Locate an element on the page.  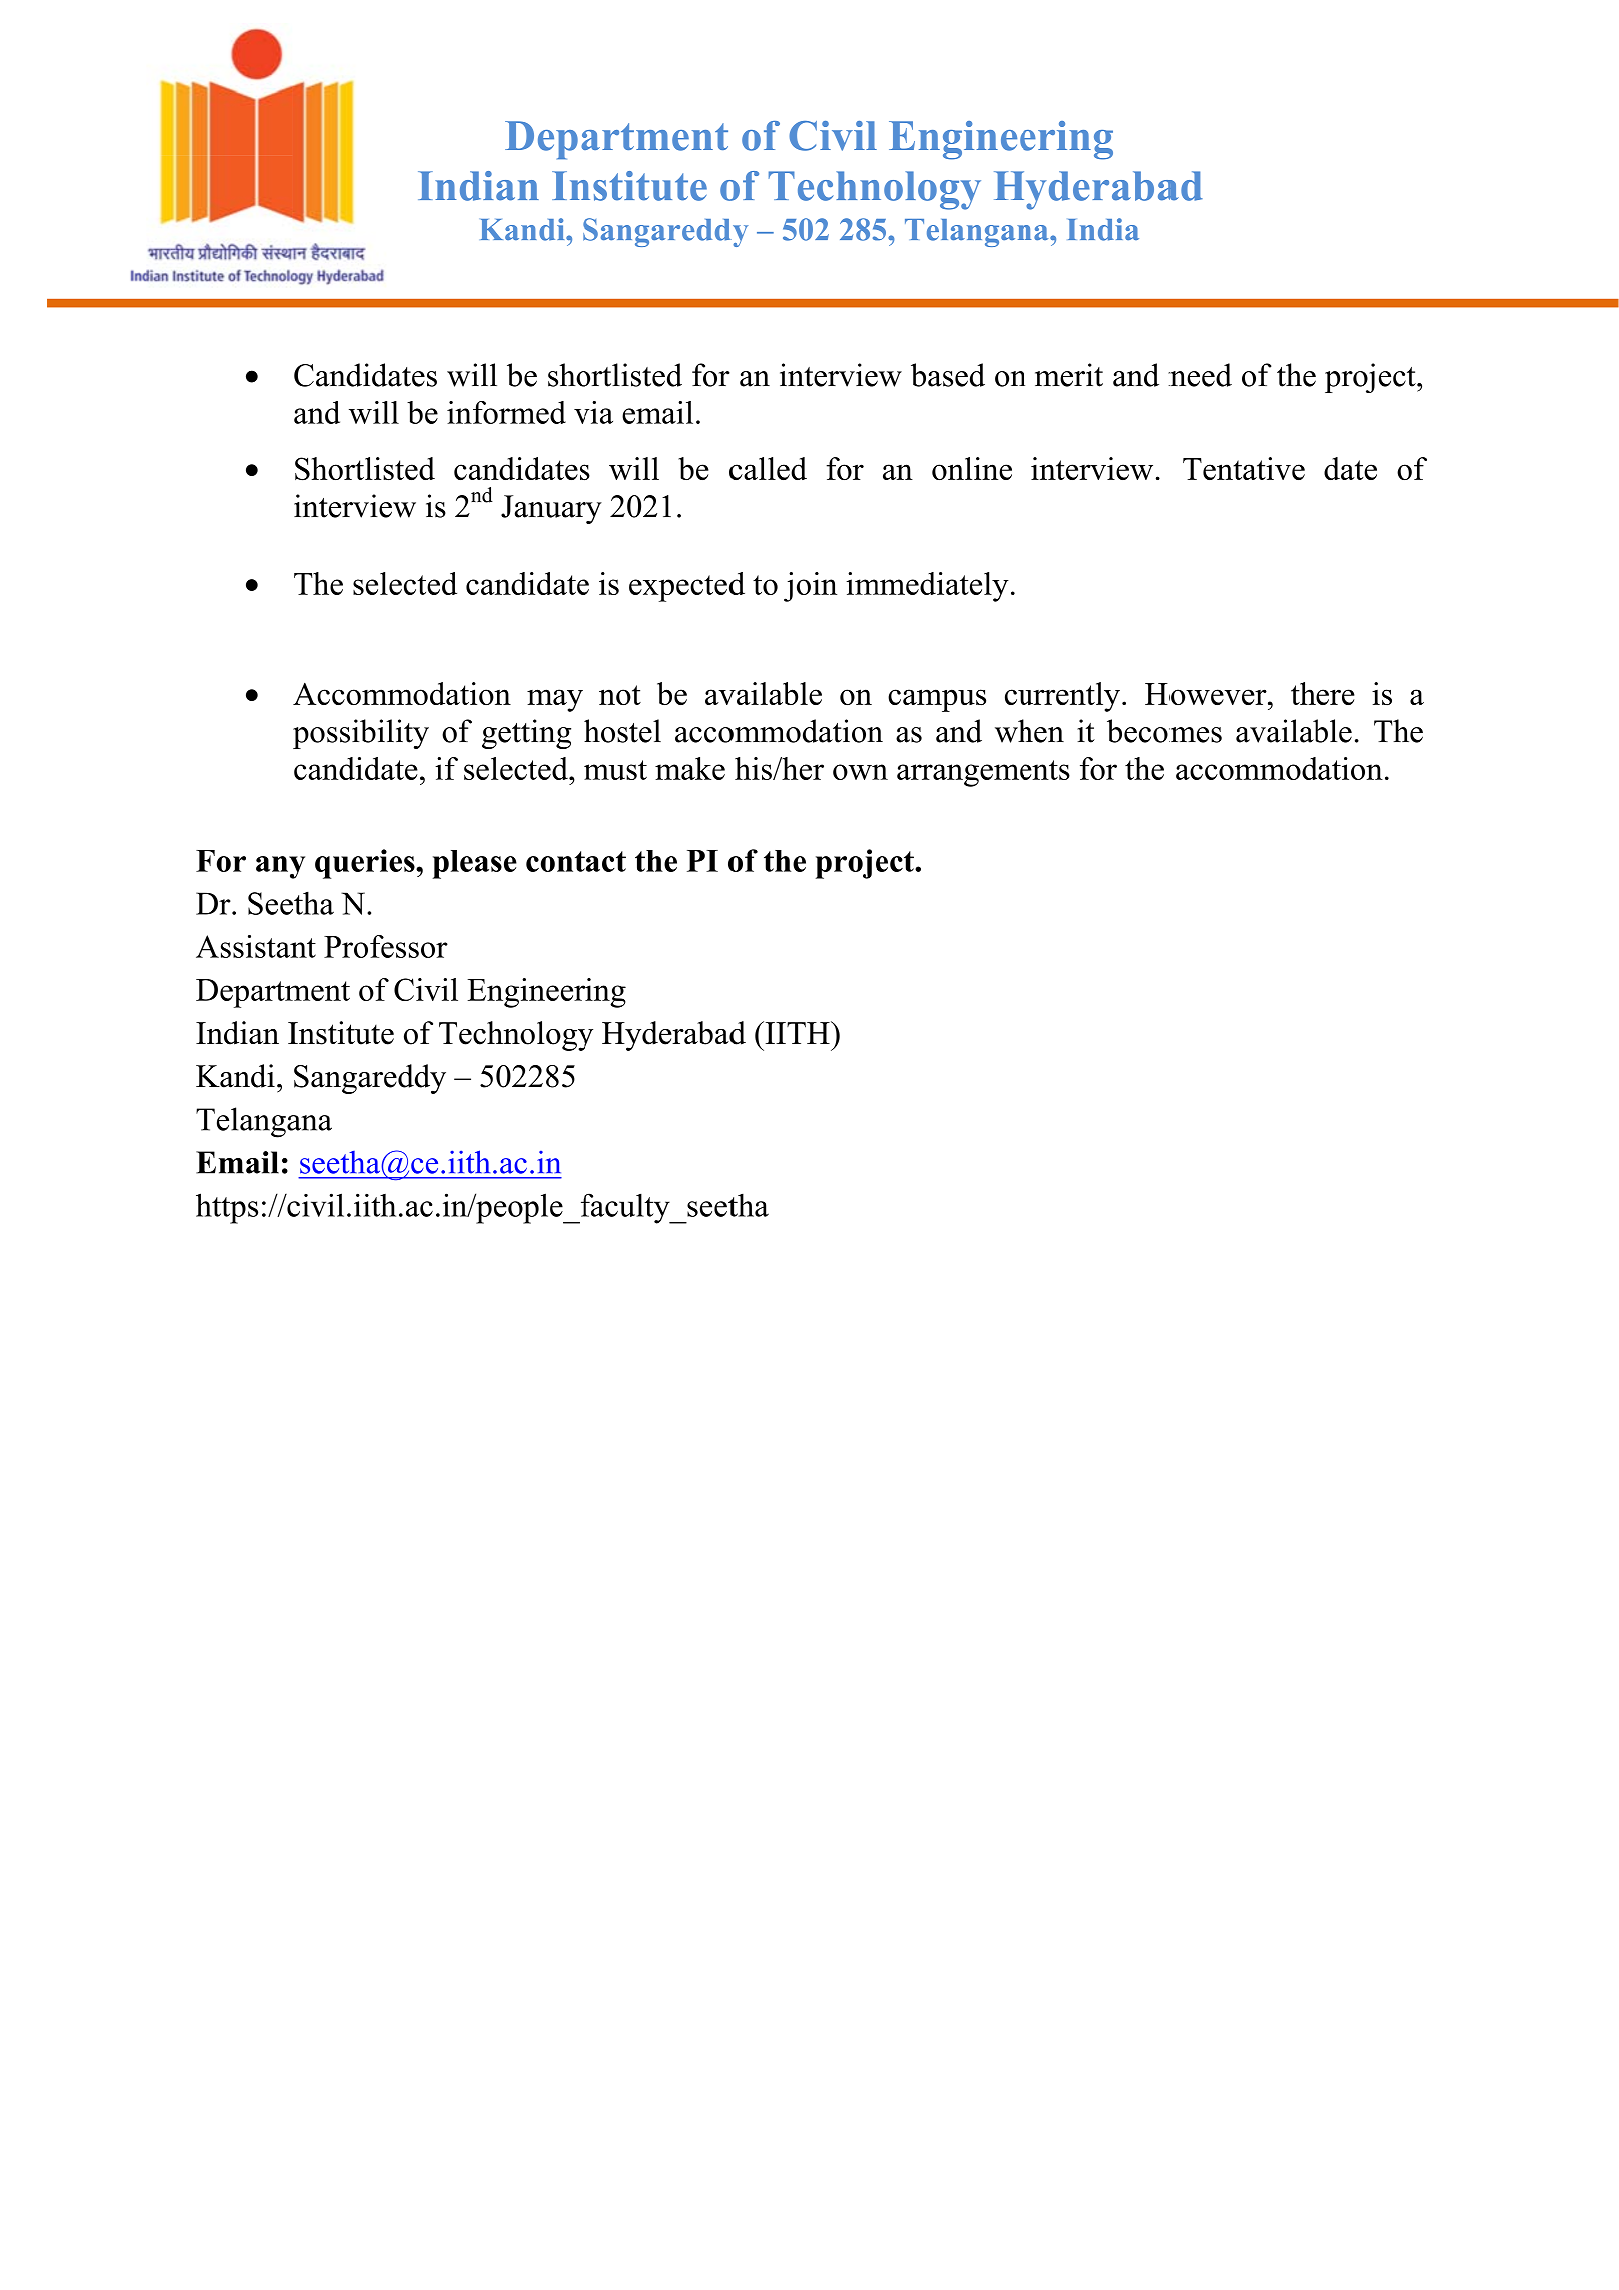
act is located at coordinates (606, 861).
